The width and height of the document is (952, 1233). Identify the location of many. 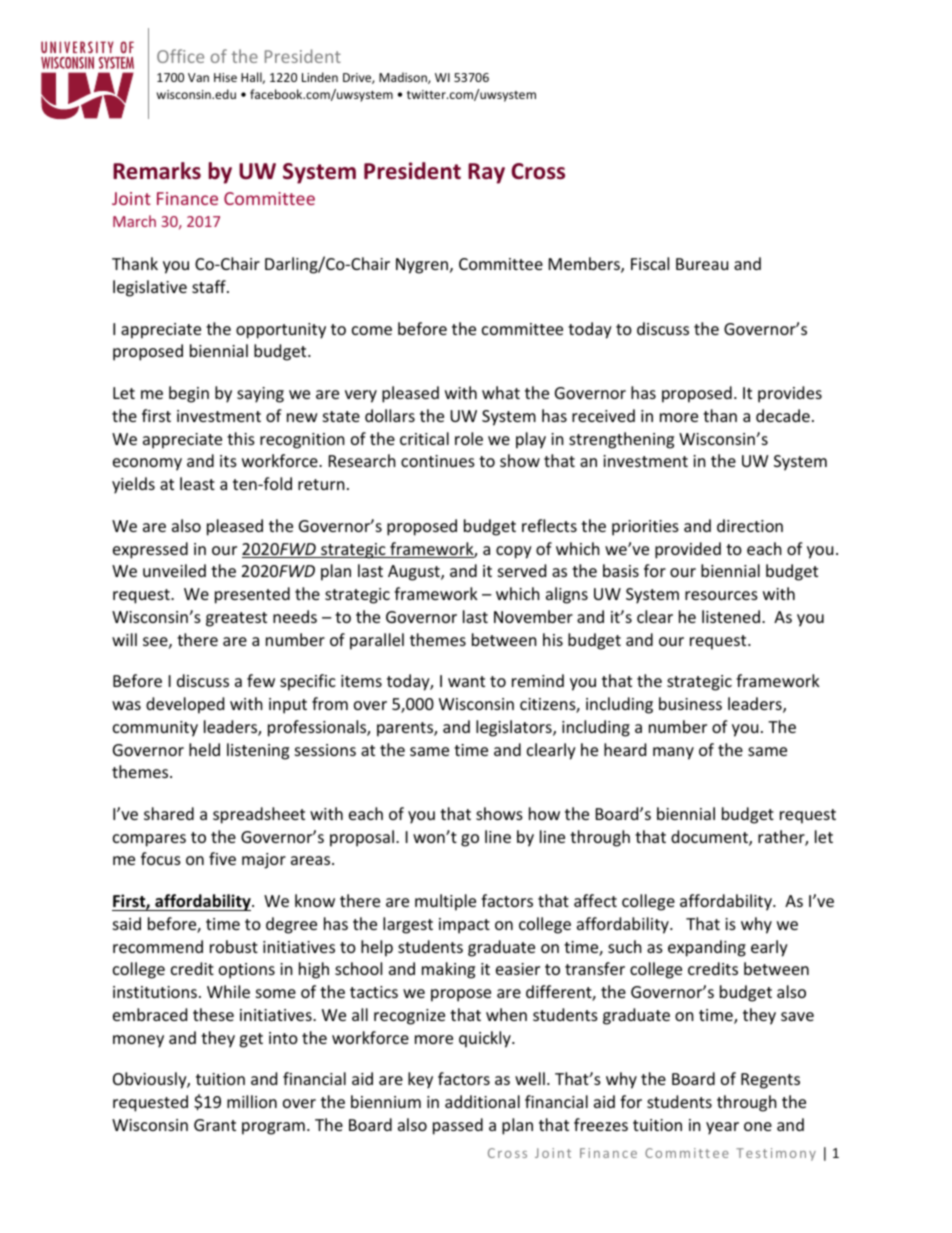
(673, 753).
